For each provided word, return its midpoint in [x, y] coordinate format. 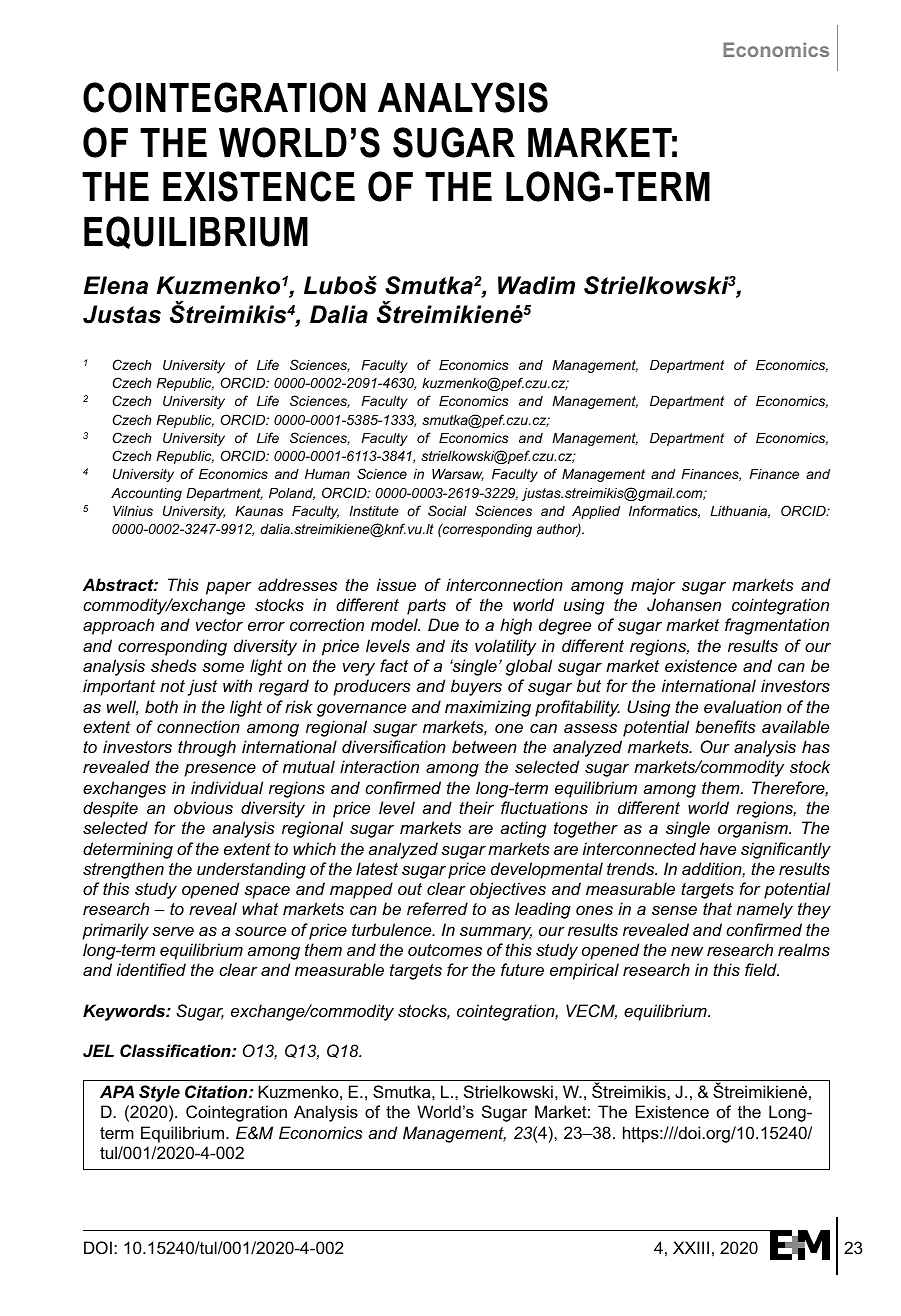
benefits [725, 726]
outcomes [445, 950]
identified [151, 969]
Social [447, 510]
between [484, 746]
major [653, 586]
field [762, 969]
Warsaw [458, 475]
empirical [584, 971]
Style [159, 1093]
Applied [596, 512]
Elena [116, 285]
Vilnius [133, 511]
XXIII [691, 1247]
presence [220, 770]
